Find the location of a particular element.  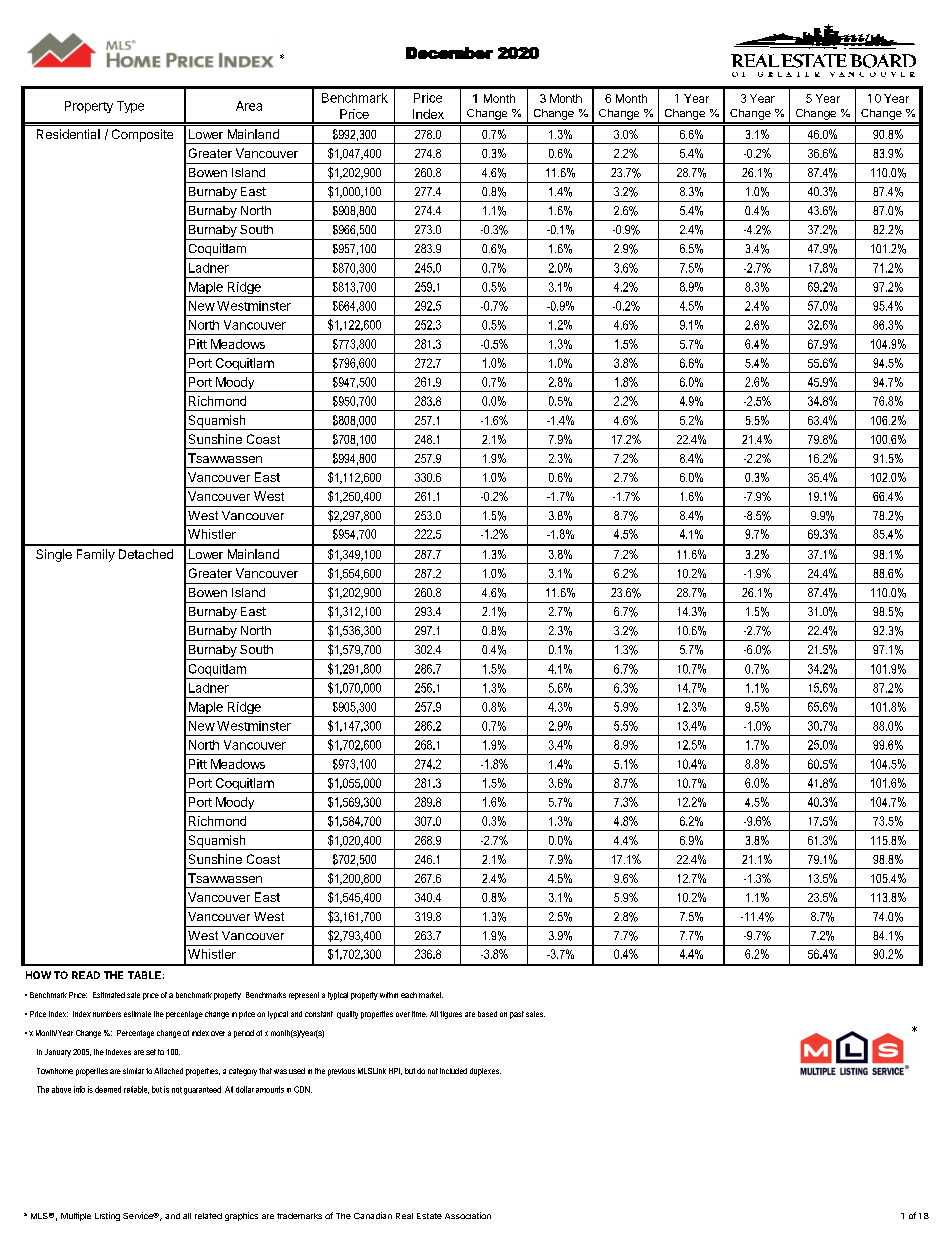

Listing is located at coordinates (107, 1216).
